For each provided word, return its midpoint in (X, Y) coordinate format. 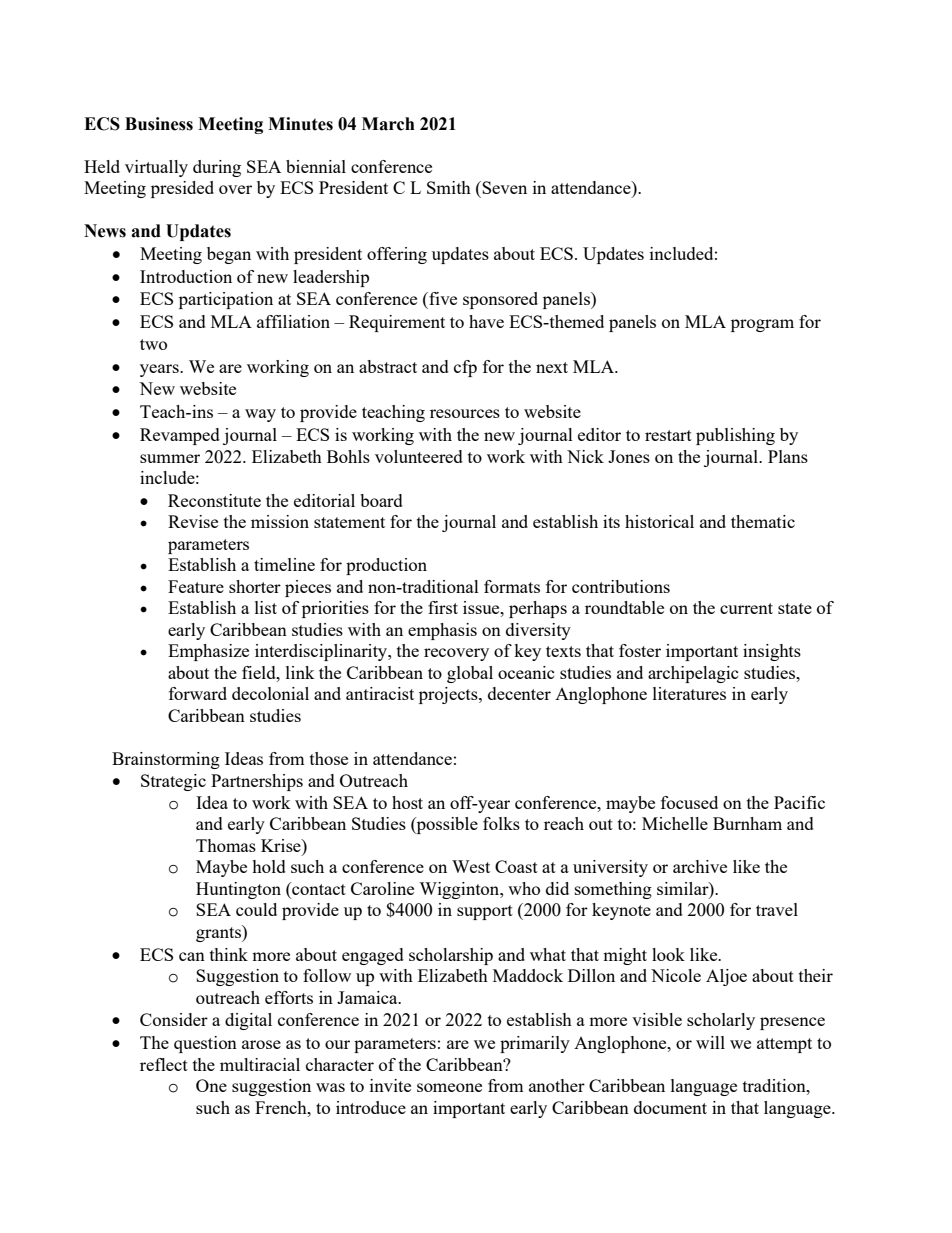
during (217, 168)
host (407, 802)
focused (689, 802)
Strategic (173, 782)
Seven (504, 187)
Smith (449, 187)
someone (449, 1087)
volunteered (419, 456)
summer (170, 458)
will (710, 1042)
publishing (735, 436)
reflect (164, 1064)
